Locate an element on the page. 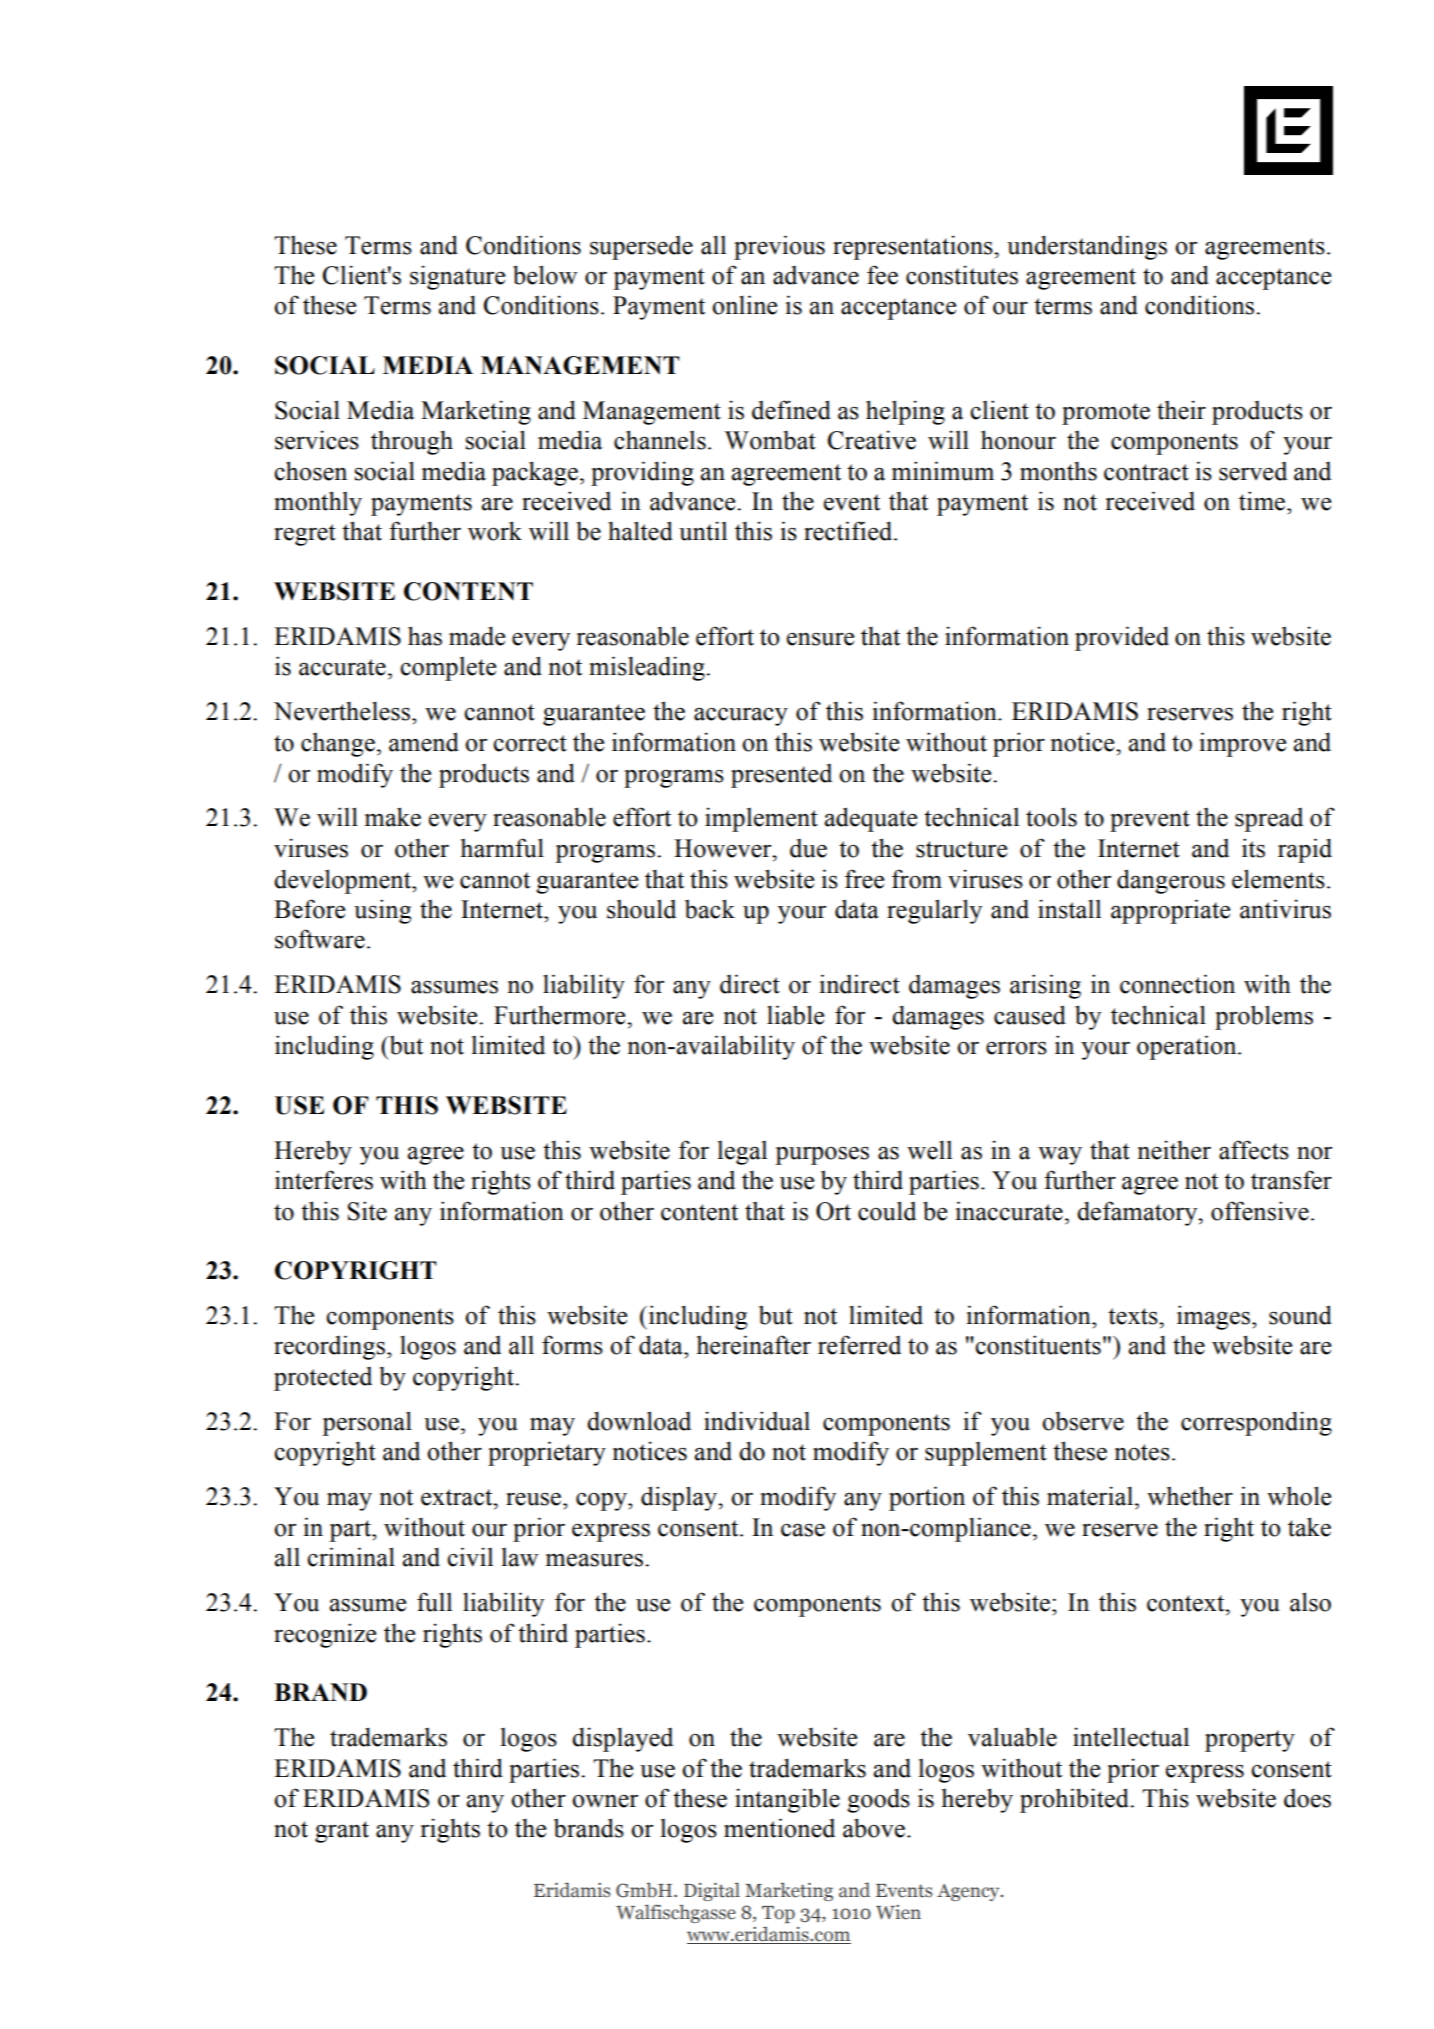 This page has height=2029, width=1434. case is located at coordinates (803, 1530).
